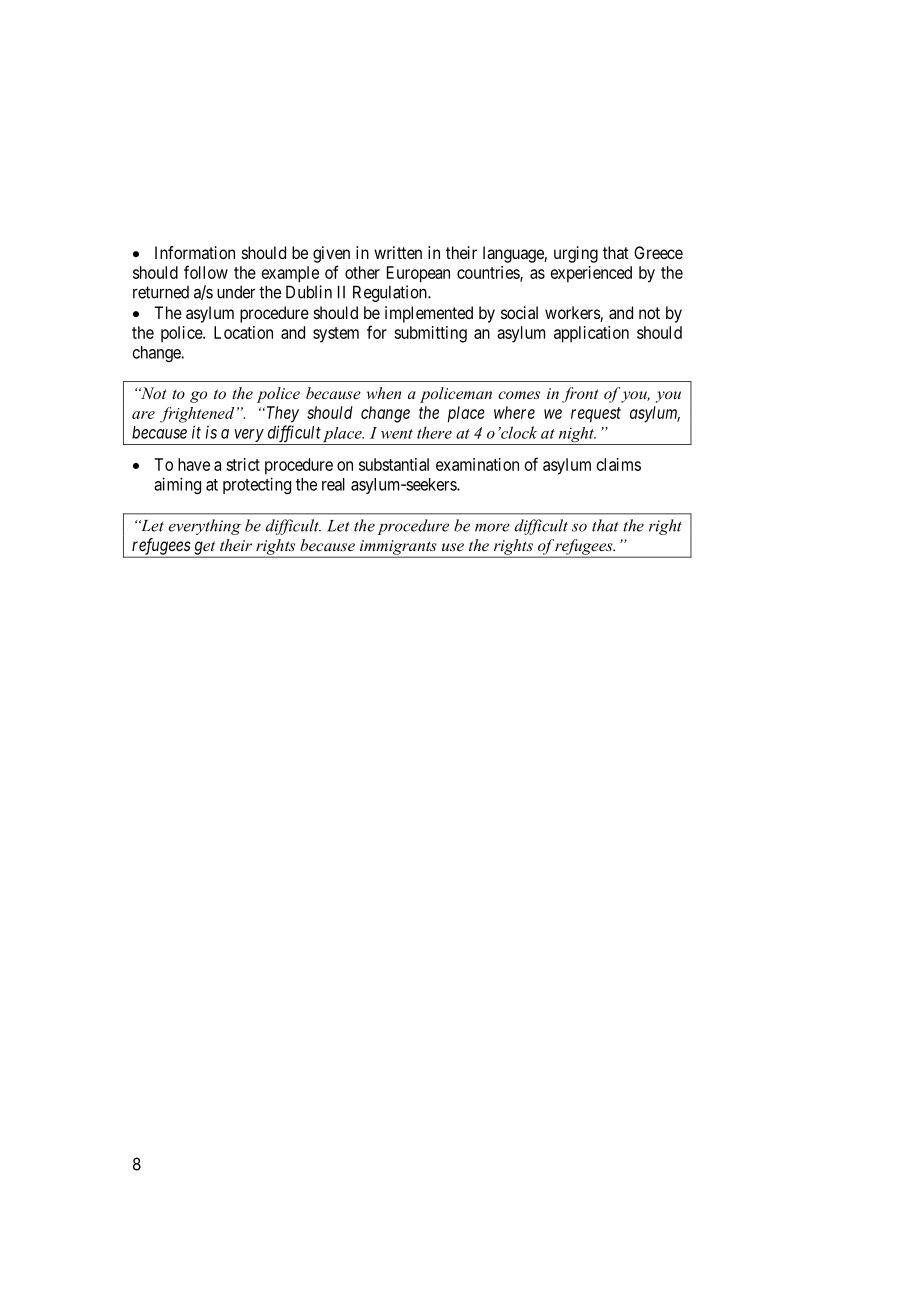 The height and width of the document is (1308, 924). What do you see at coordinates (205, 549) in the document?
I see `get` at bounding box center [205, 549].
